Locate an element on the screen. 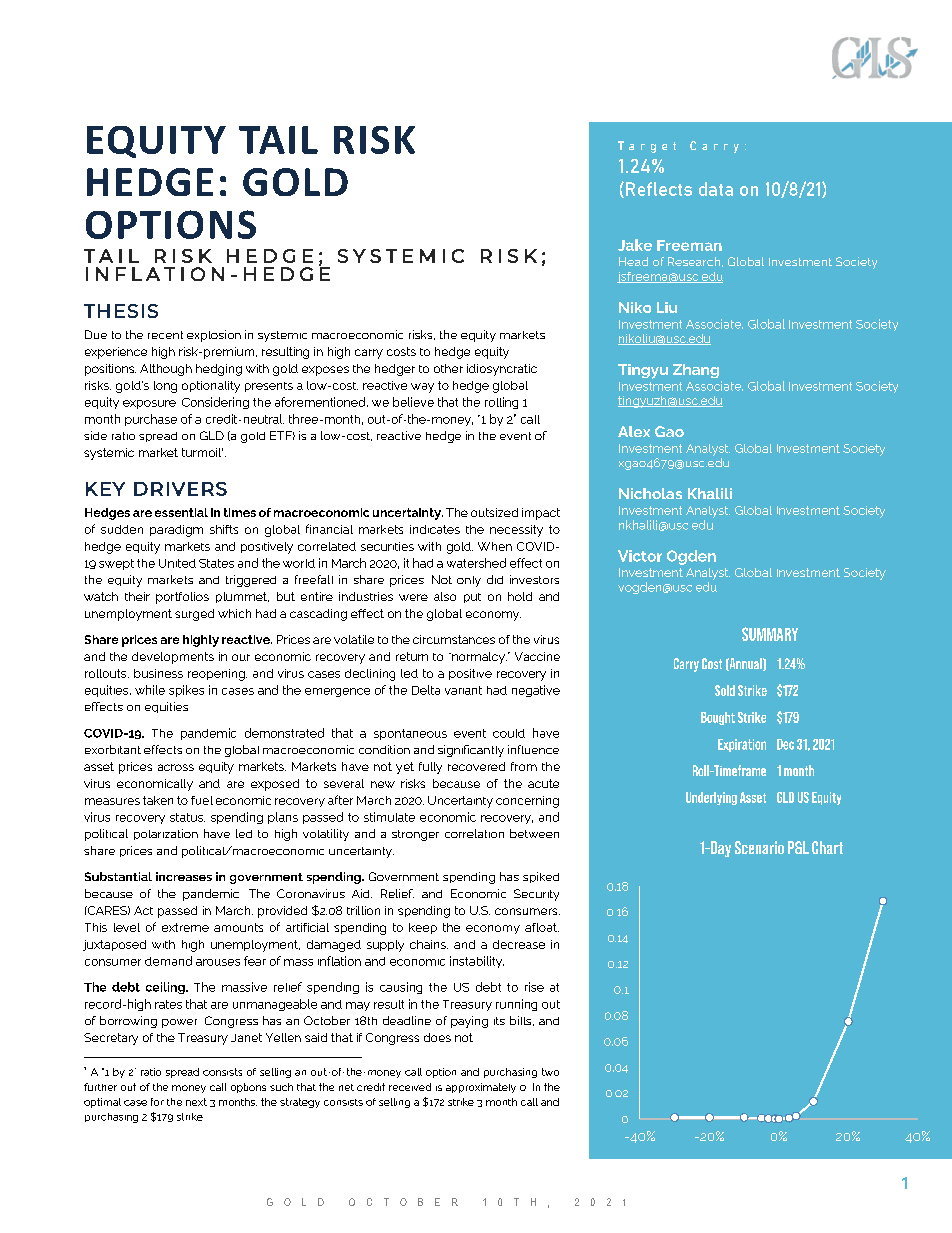 The width and height of the screenshot is (952, 1233). next is located at coordinates (196, 1102).
